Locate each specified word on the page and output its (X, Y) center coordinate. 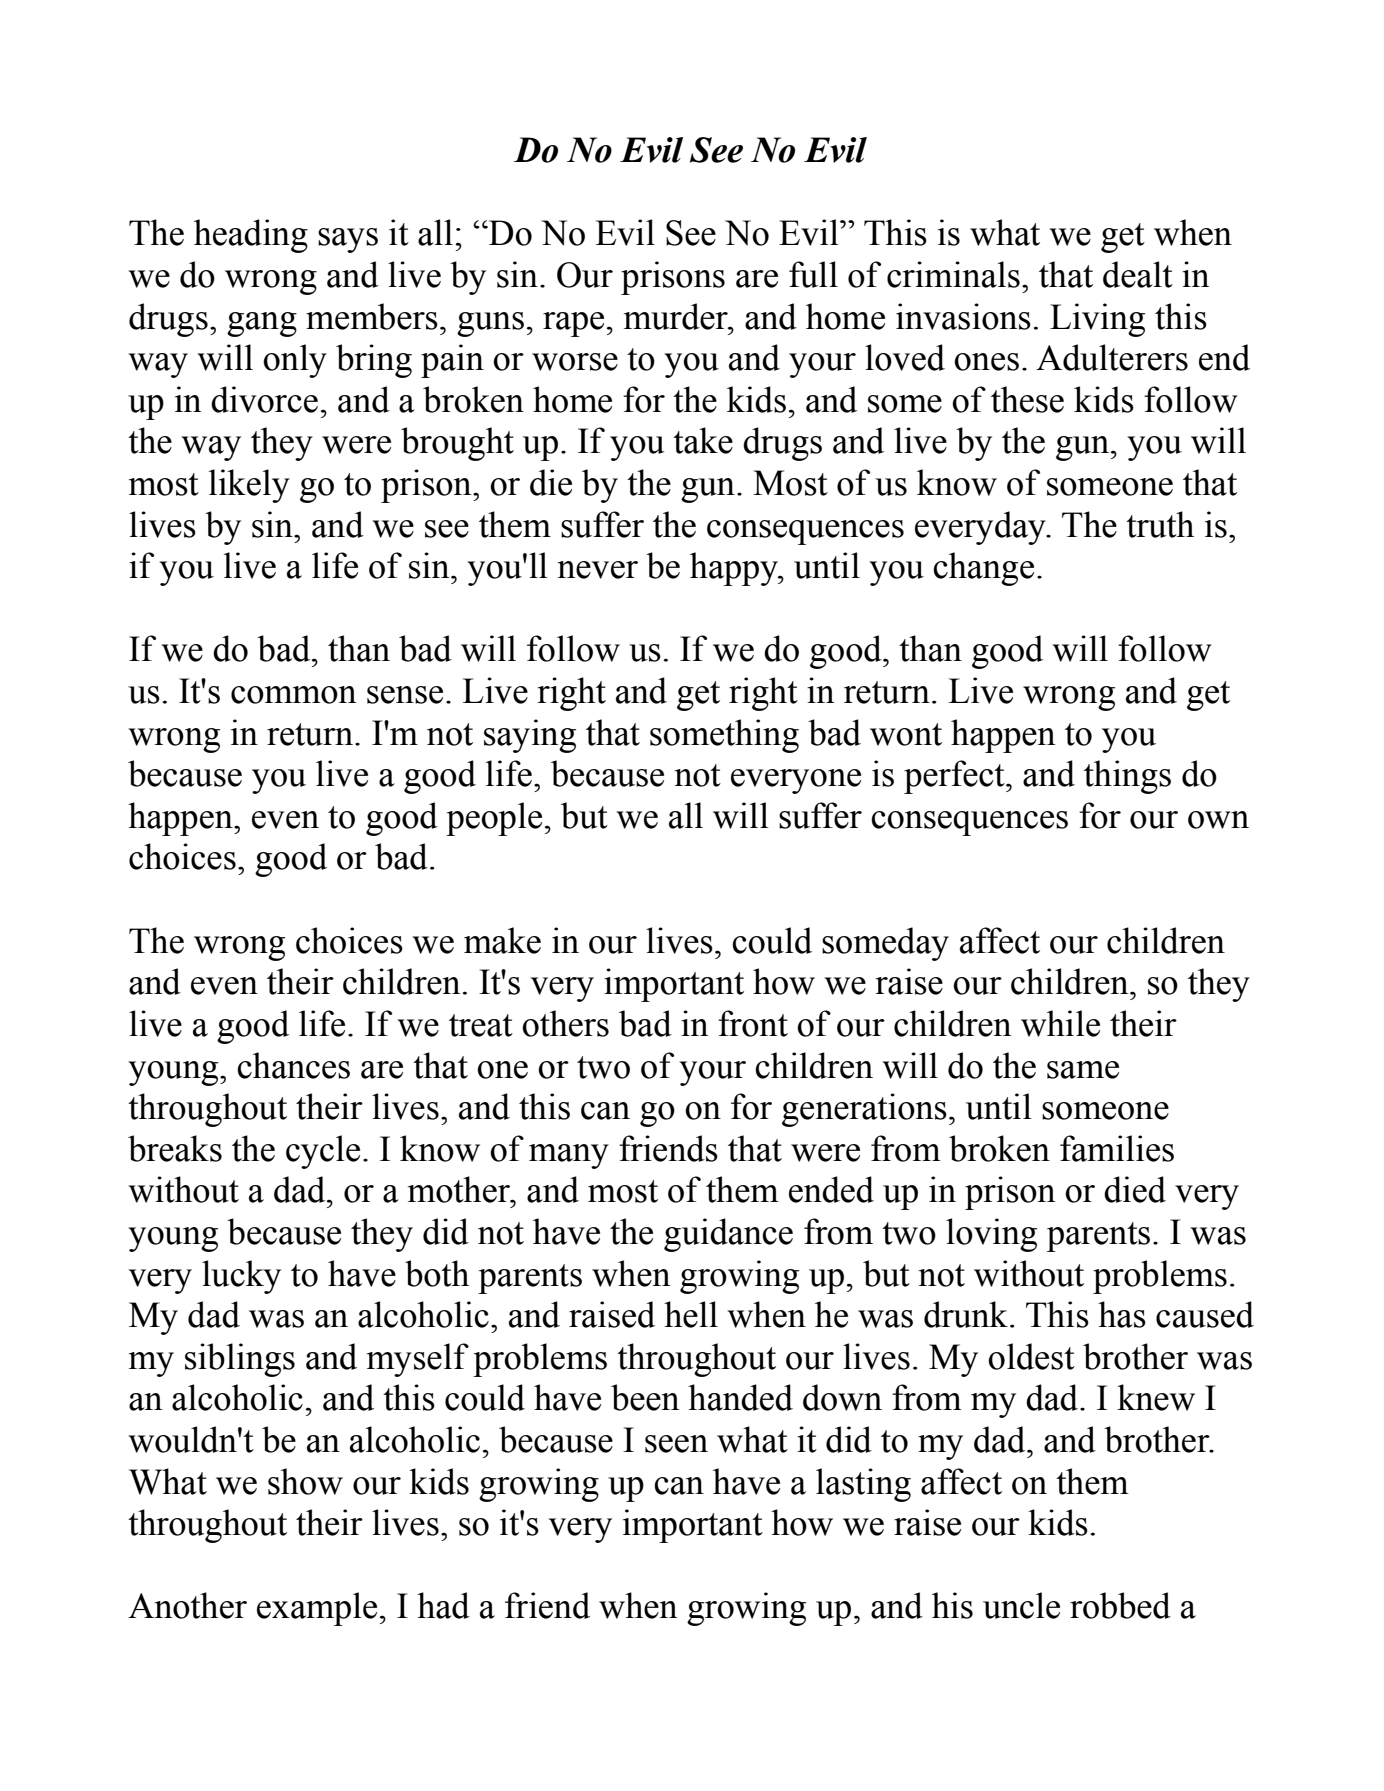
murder (677, 316)
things (1127, 777)
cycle (323, 1152)
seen (676, 1444)
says (348, 240)
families (1117, 1148)
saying (530, 736)
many (569, 1156)
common (294, 695)
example (317, 1609)
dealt (1138, 274)
